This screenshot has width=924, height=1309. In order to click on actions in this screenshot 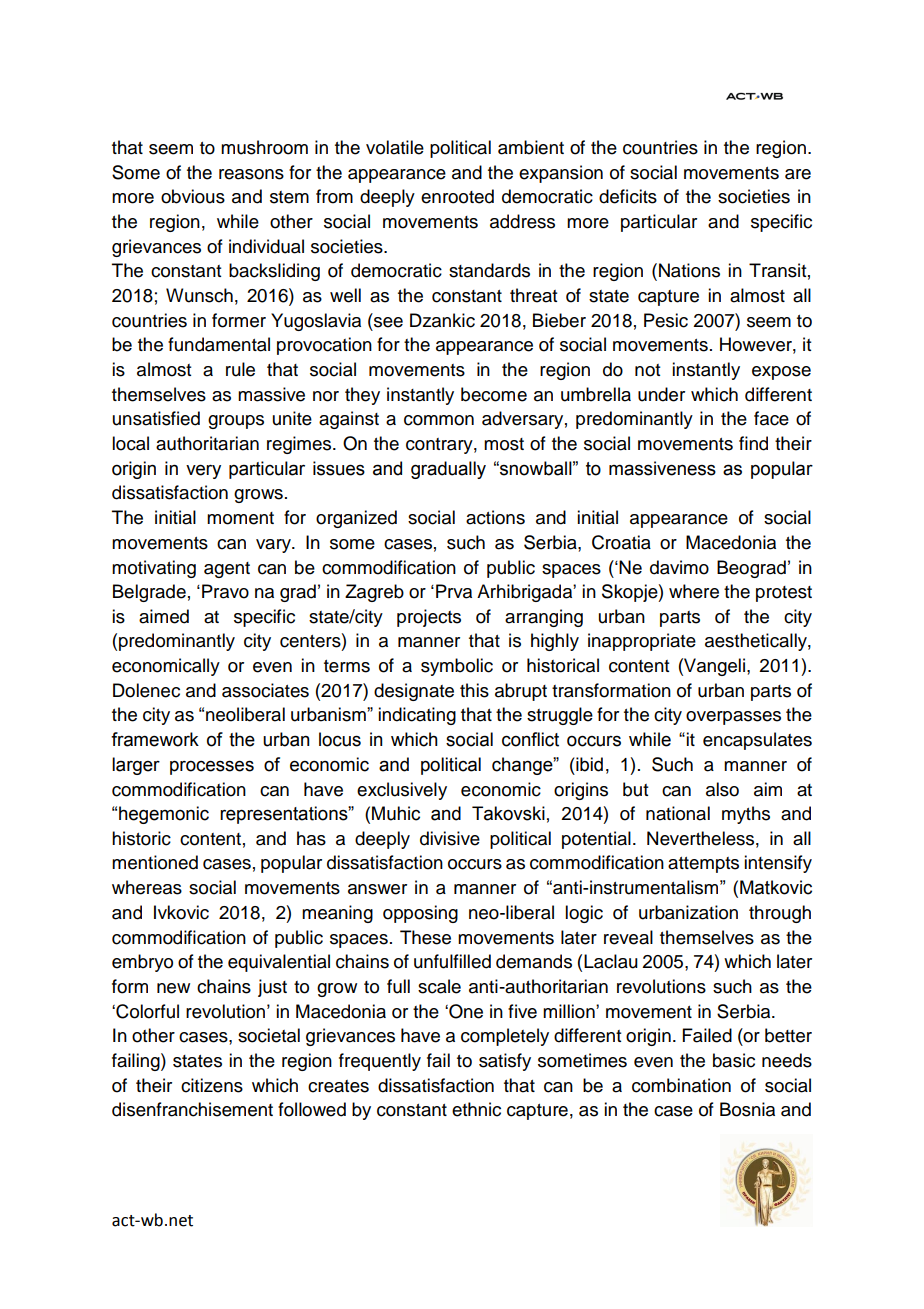, I will do `click(495, 517)`.
